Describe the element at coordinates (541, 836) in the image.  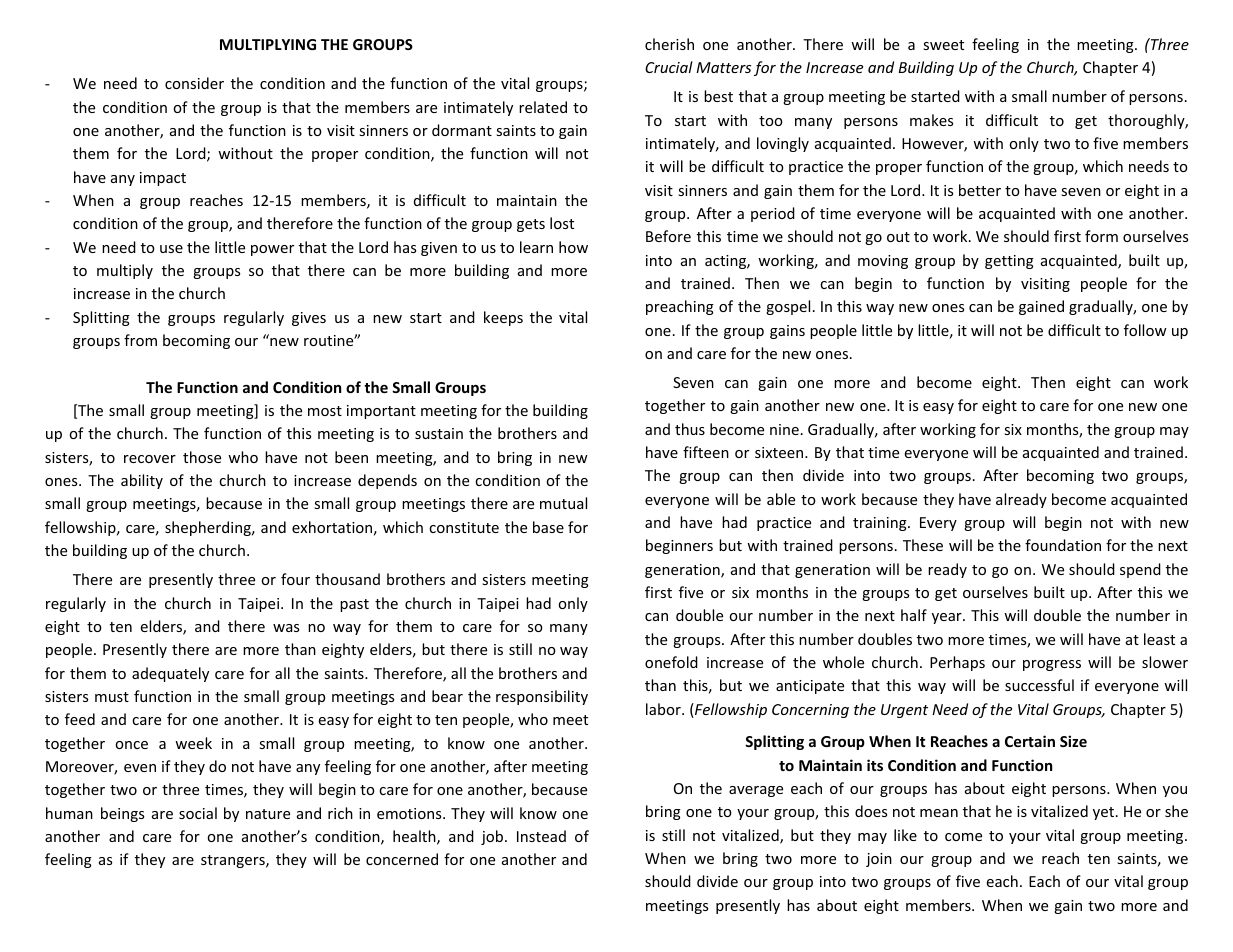
I see `Instead` at that location.
